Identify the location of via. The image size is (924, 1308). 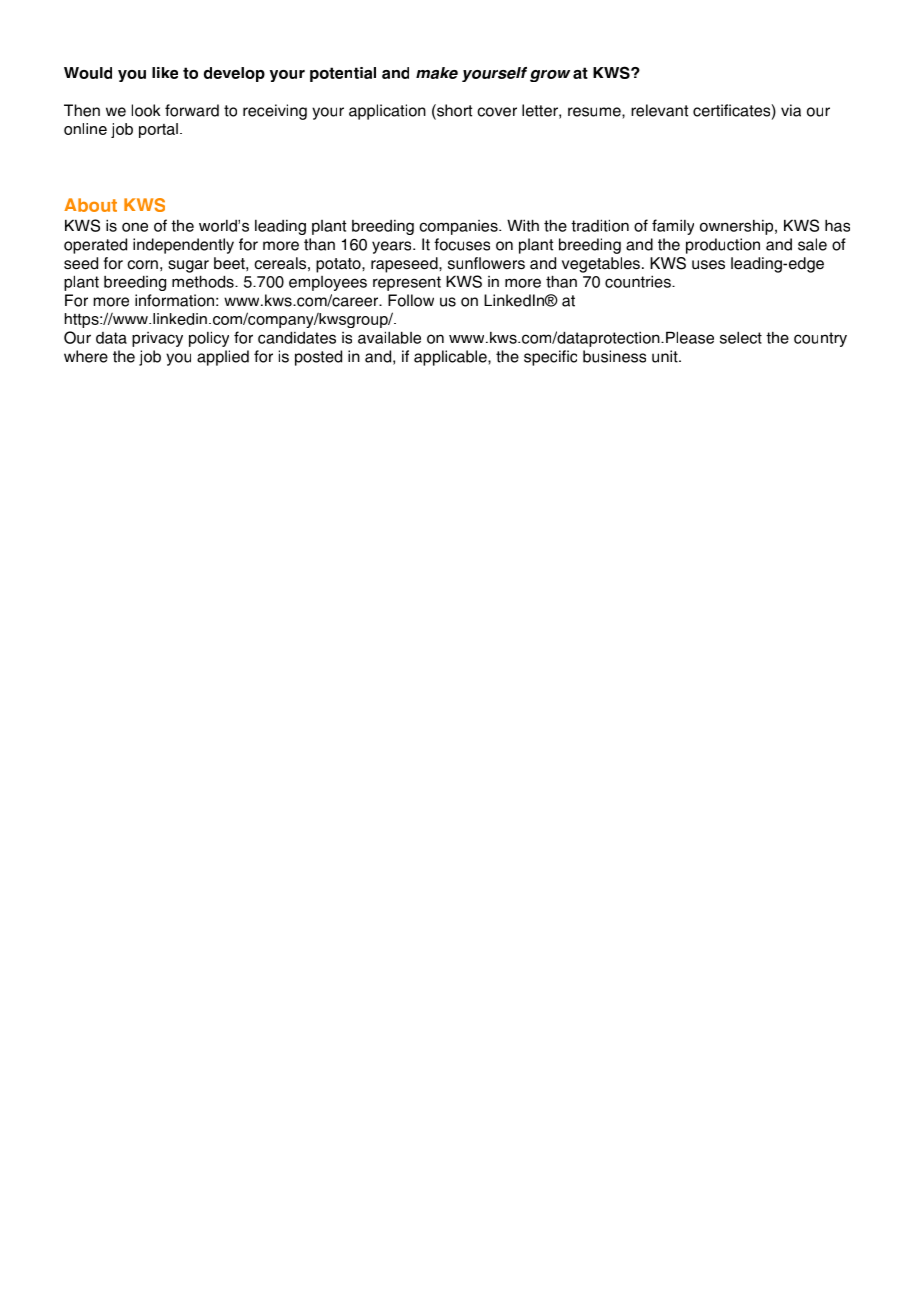
(791, 110).
